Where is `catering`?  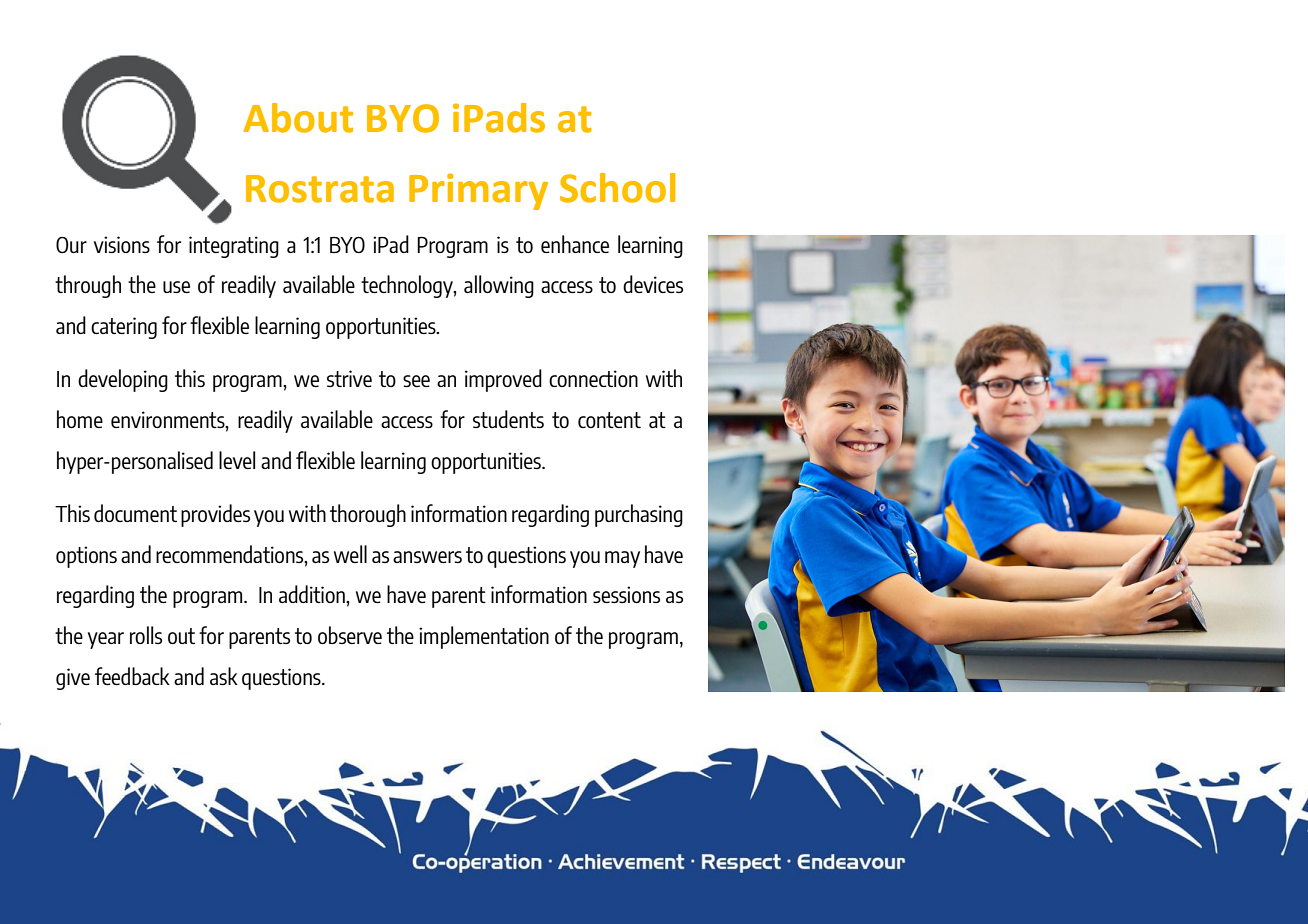 catering is located at coordinates (124, 328).
